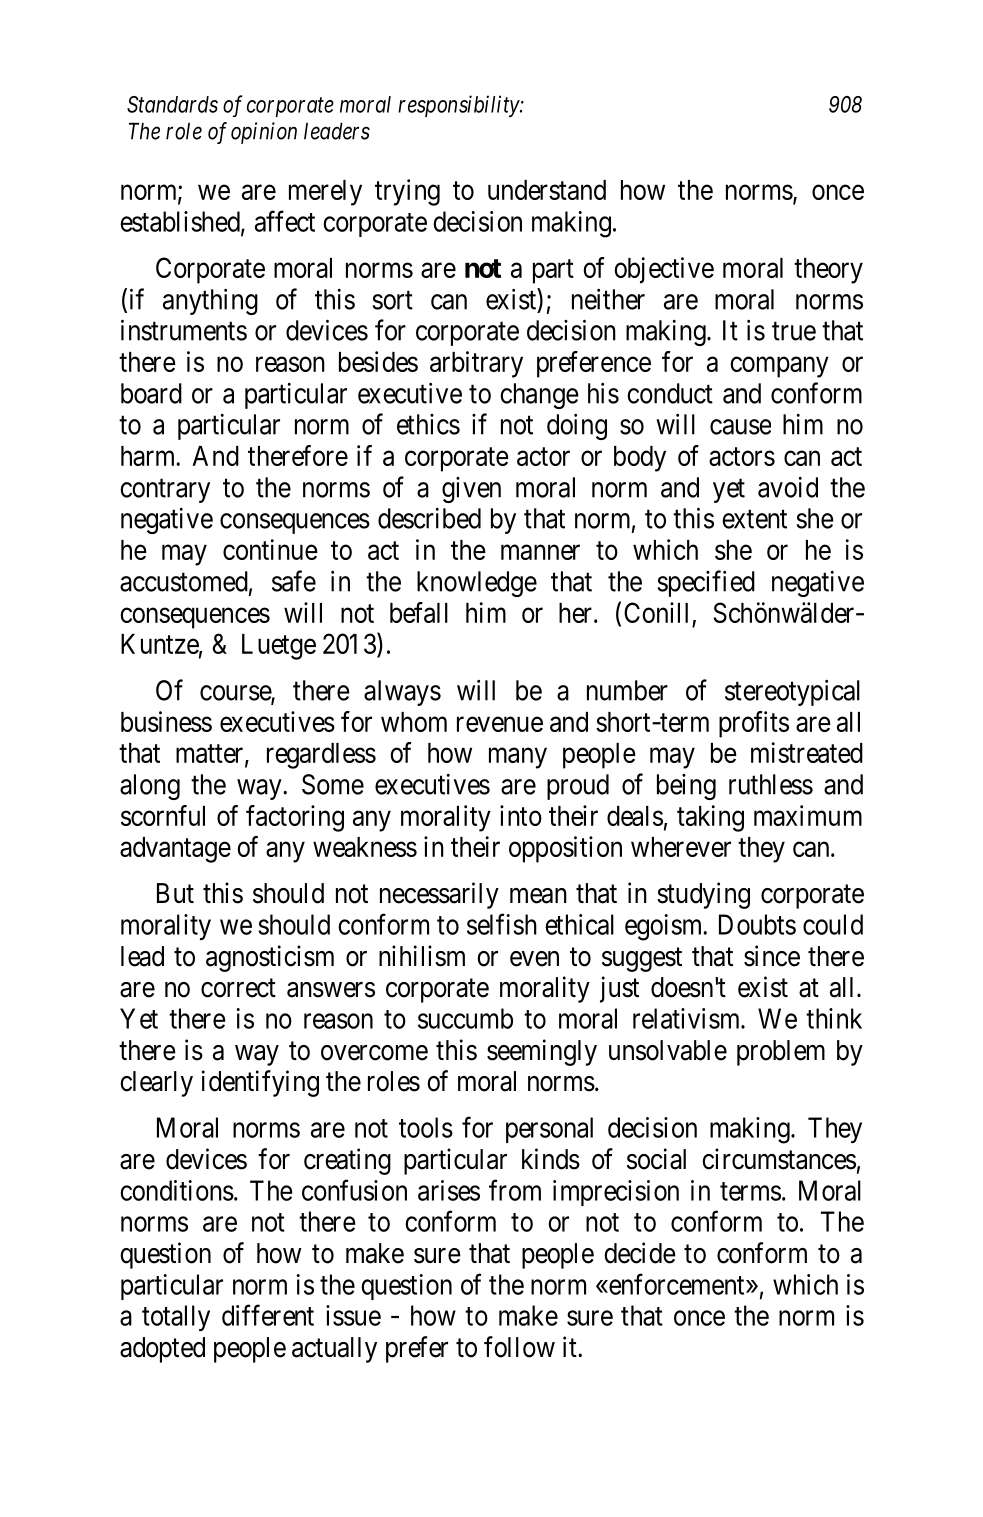  I want to click on many, so click(518, 758).
